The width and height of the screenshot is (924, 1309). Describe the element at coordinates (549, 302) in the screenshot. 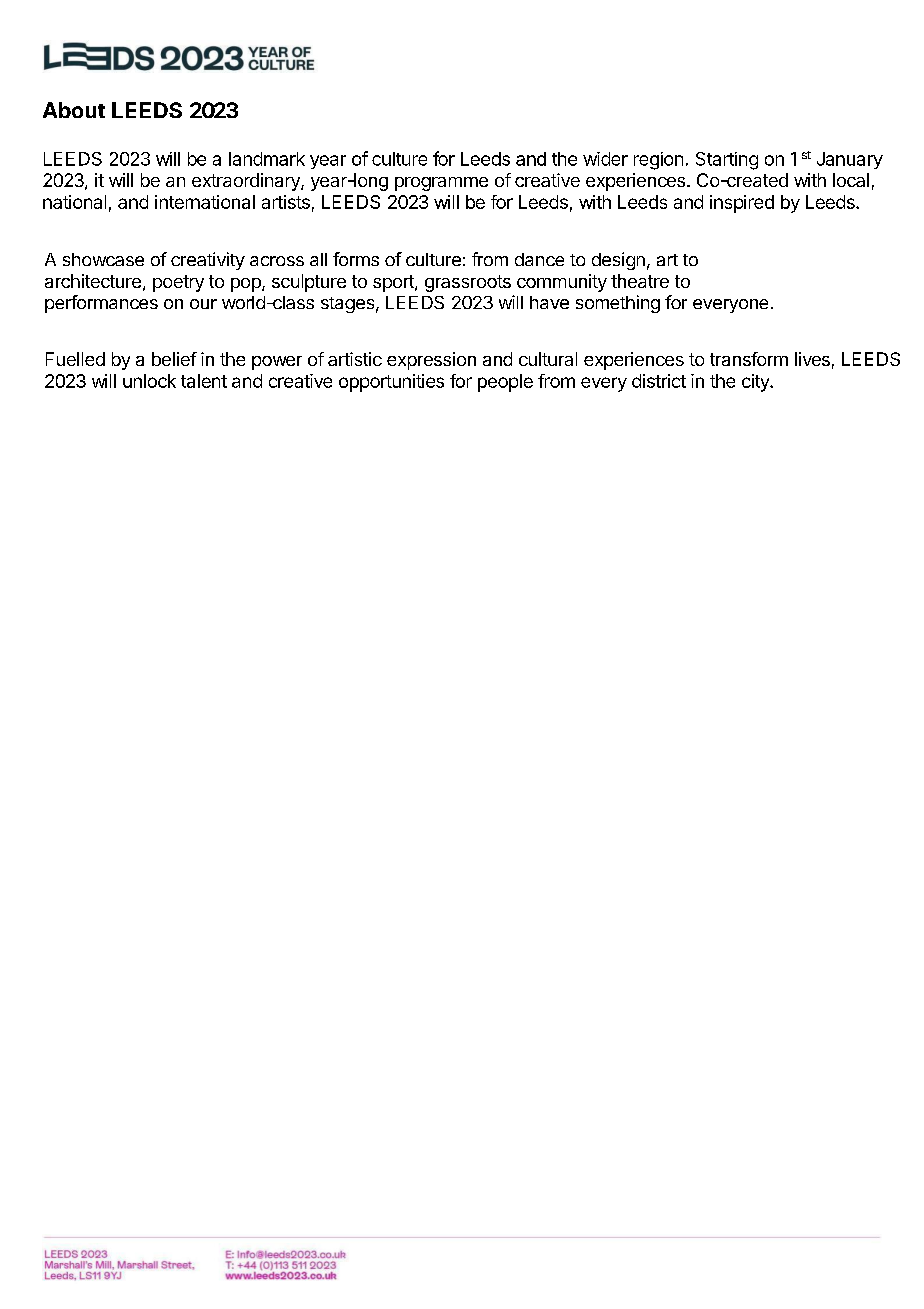

I see `have` at that location.
